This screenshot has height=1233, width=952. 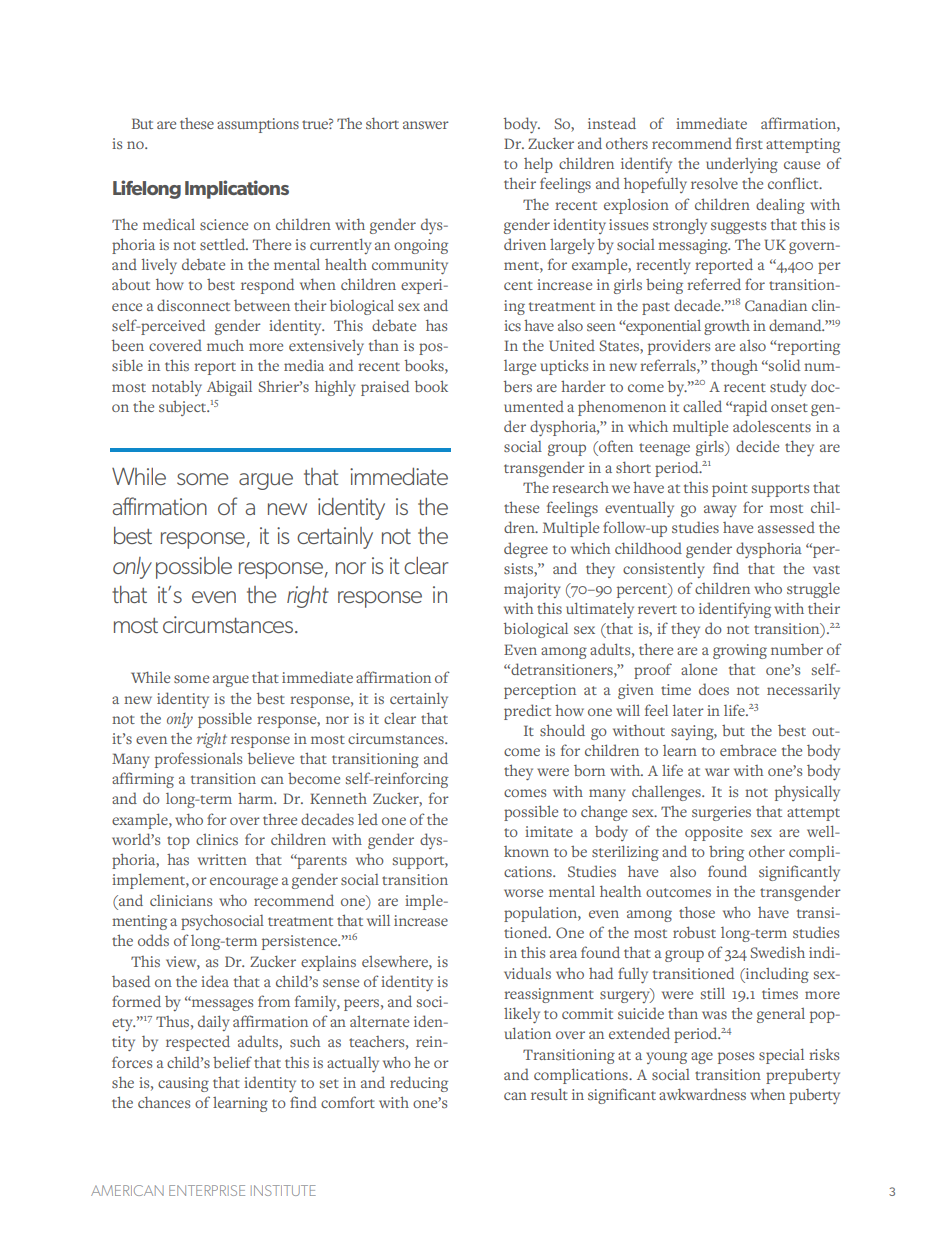 I want to click on Swedish, so click(x=777, y=952).
